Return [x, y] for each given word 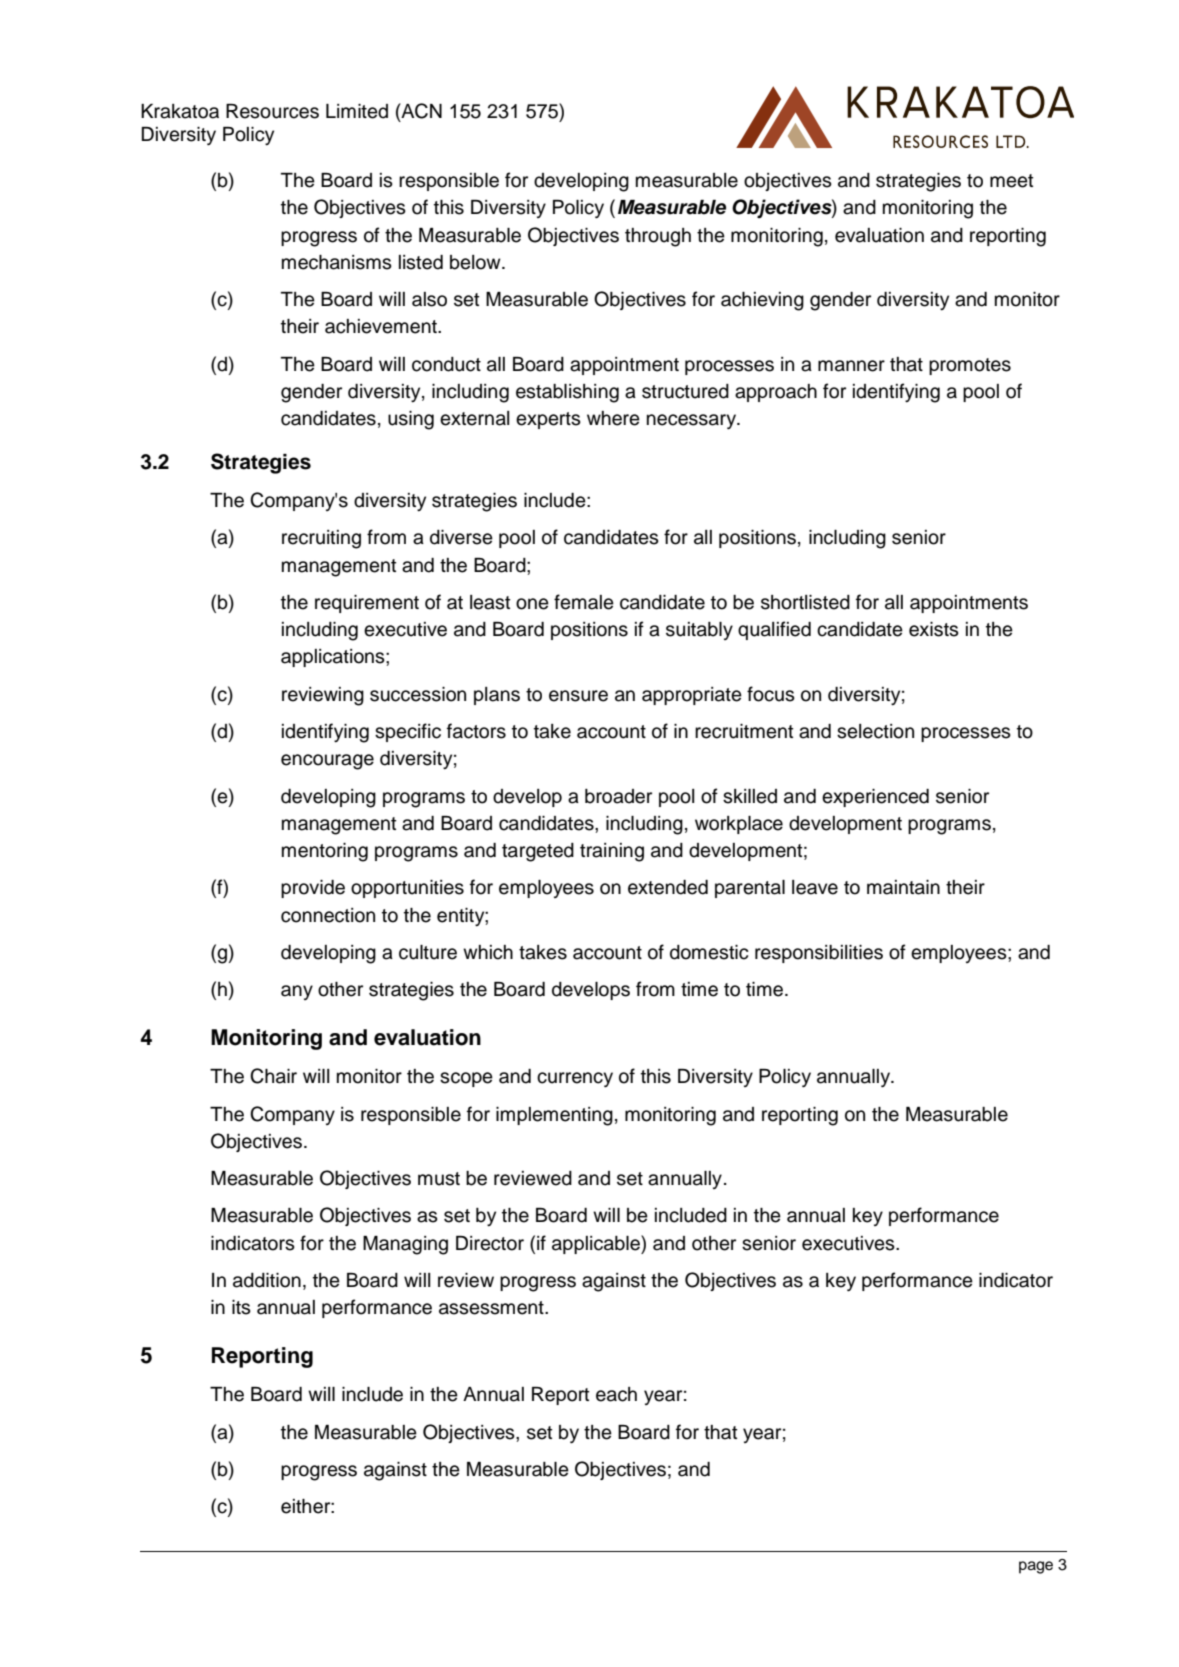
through [658, 237]
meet [1012, 181]
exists [934, 629]
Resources [272, 111]
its [241, 1307]
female [584, 602]
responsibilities [819, 954]
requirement [367, 604]
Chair [273, 1076]
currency [575, 1079]
